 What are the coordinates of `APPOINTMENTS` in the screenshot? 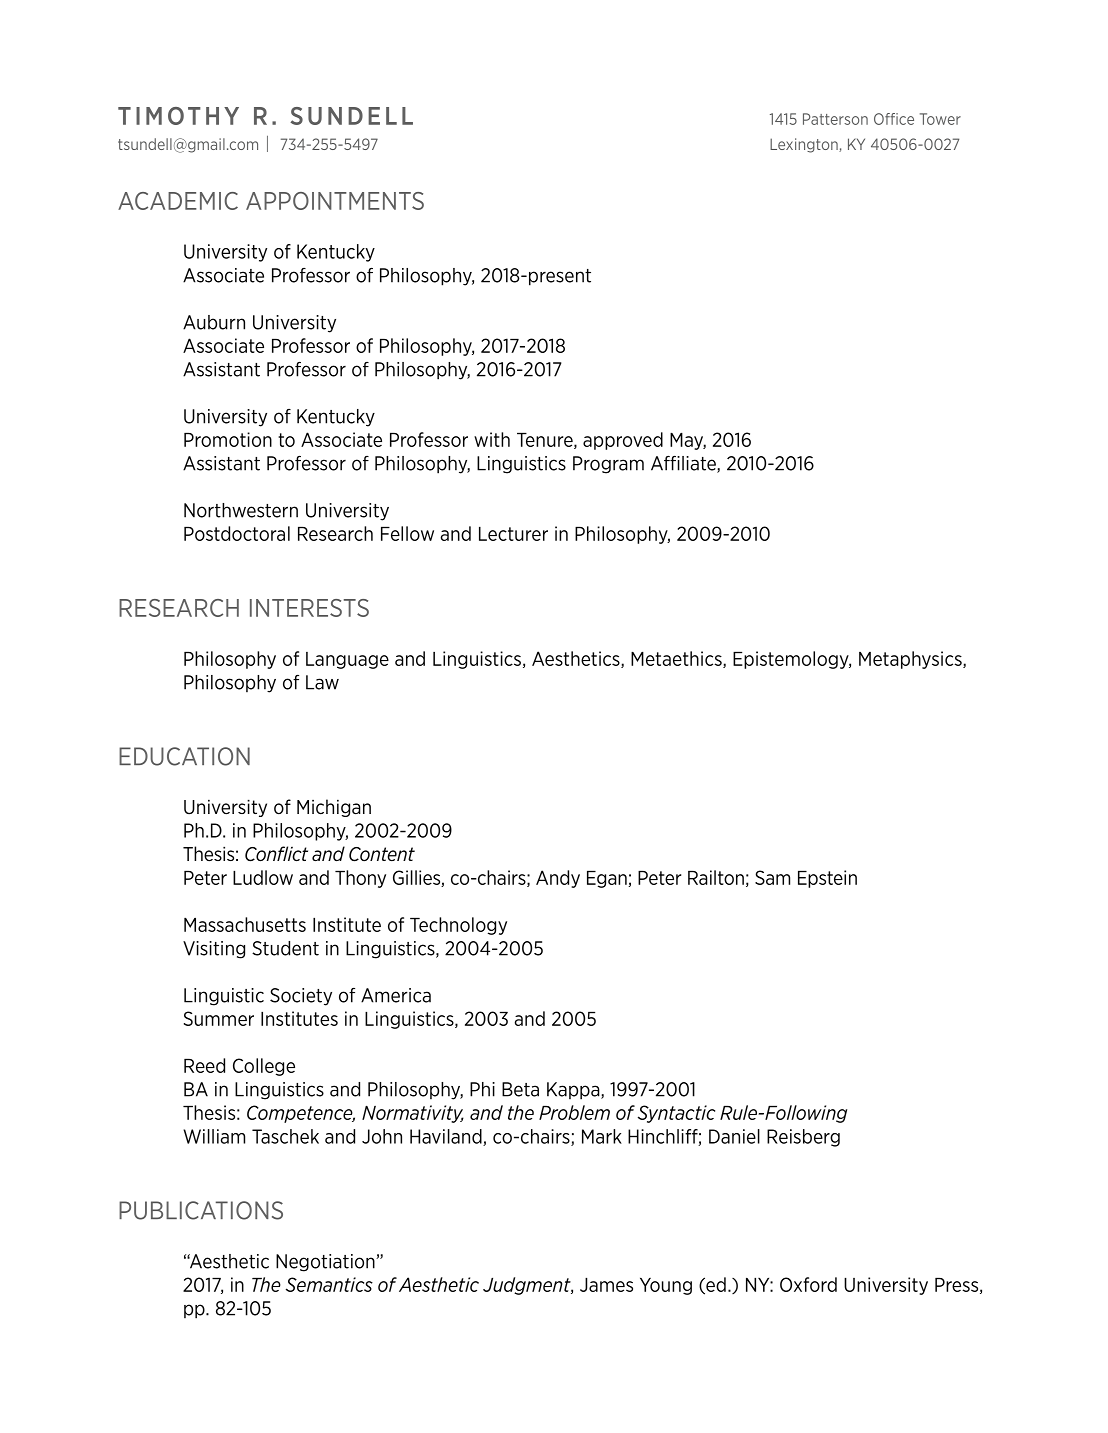 It's located at (335, 201).
